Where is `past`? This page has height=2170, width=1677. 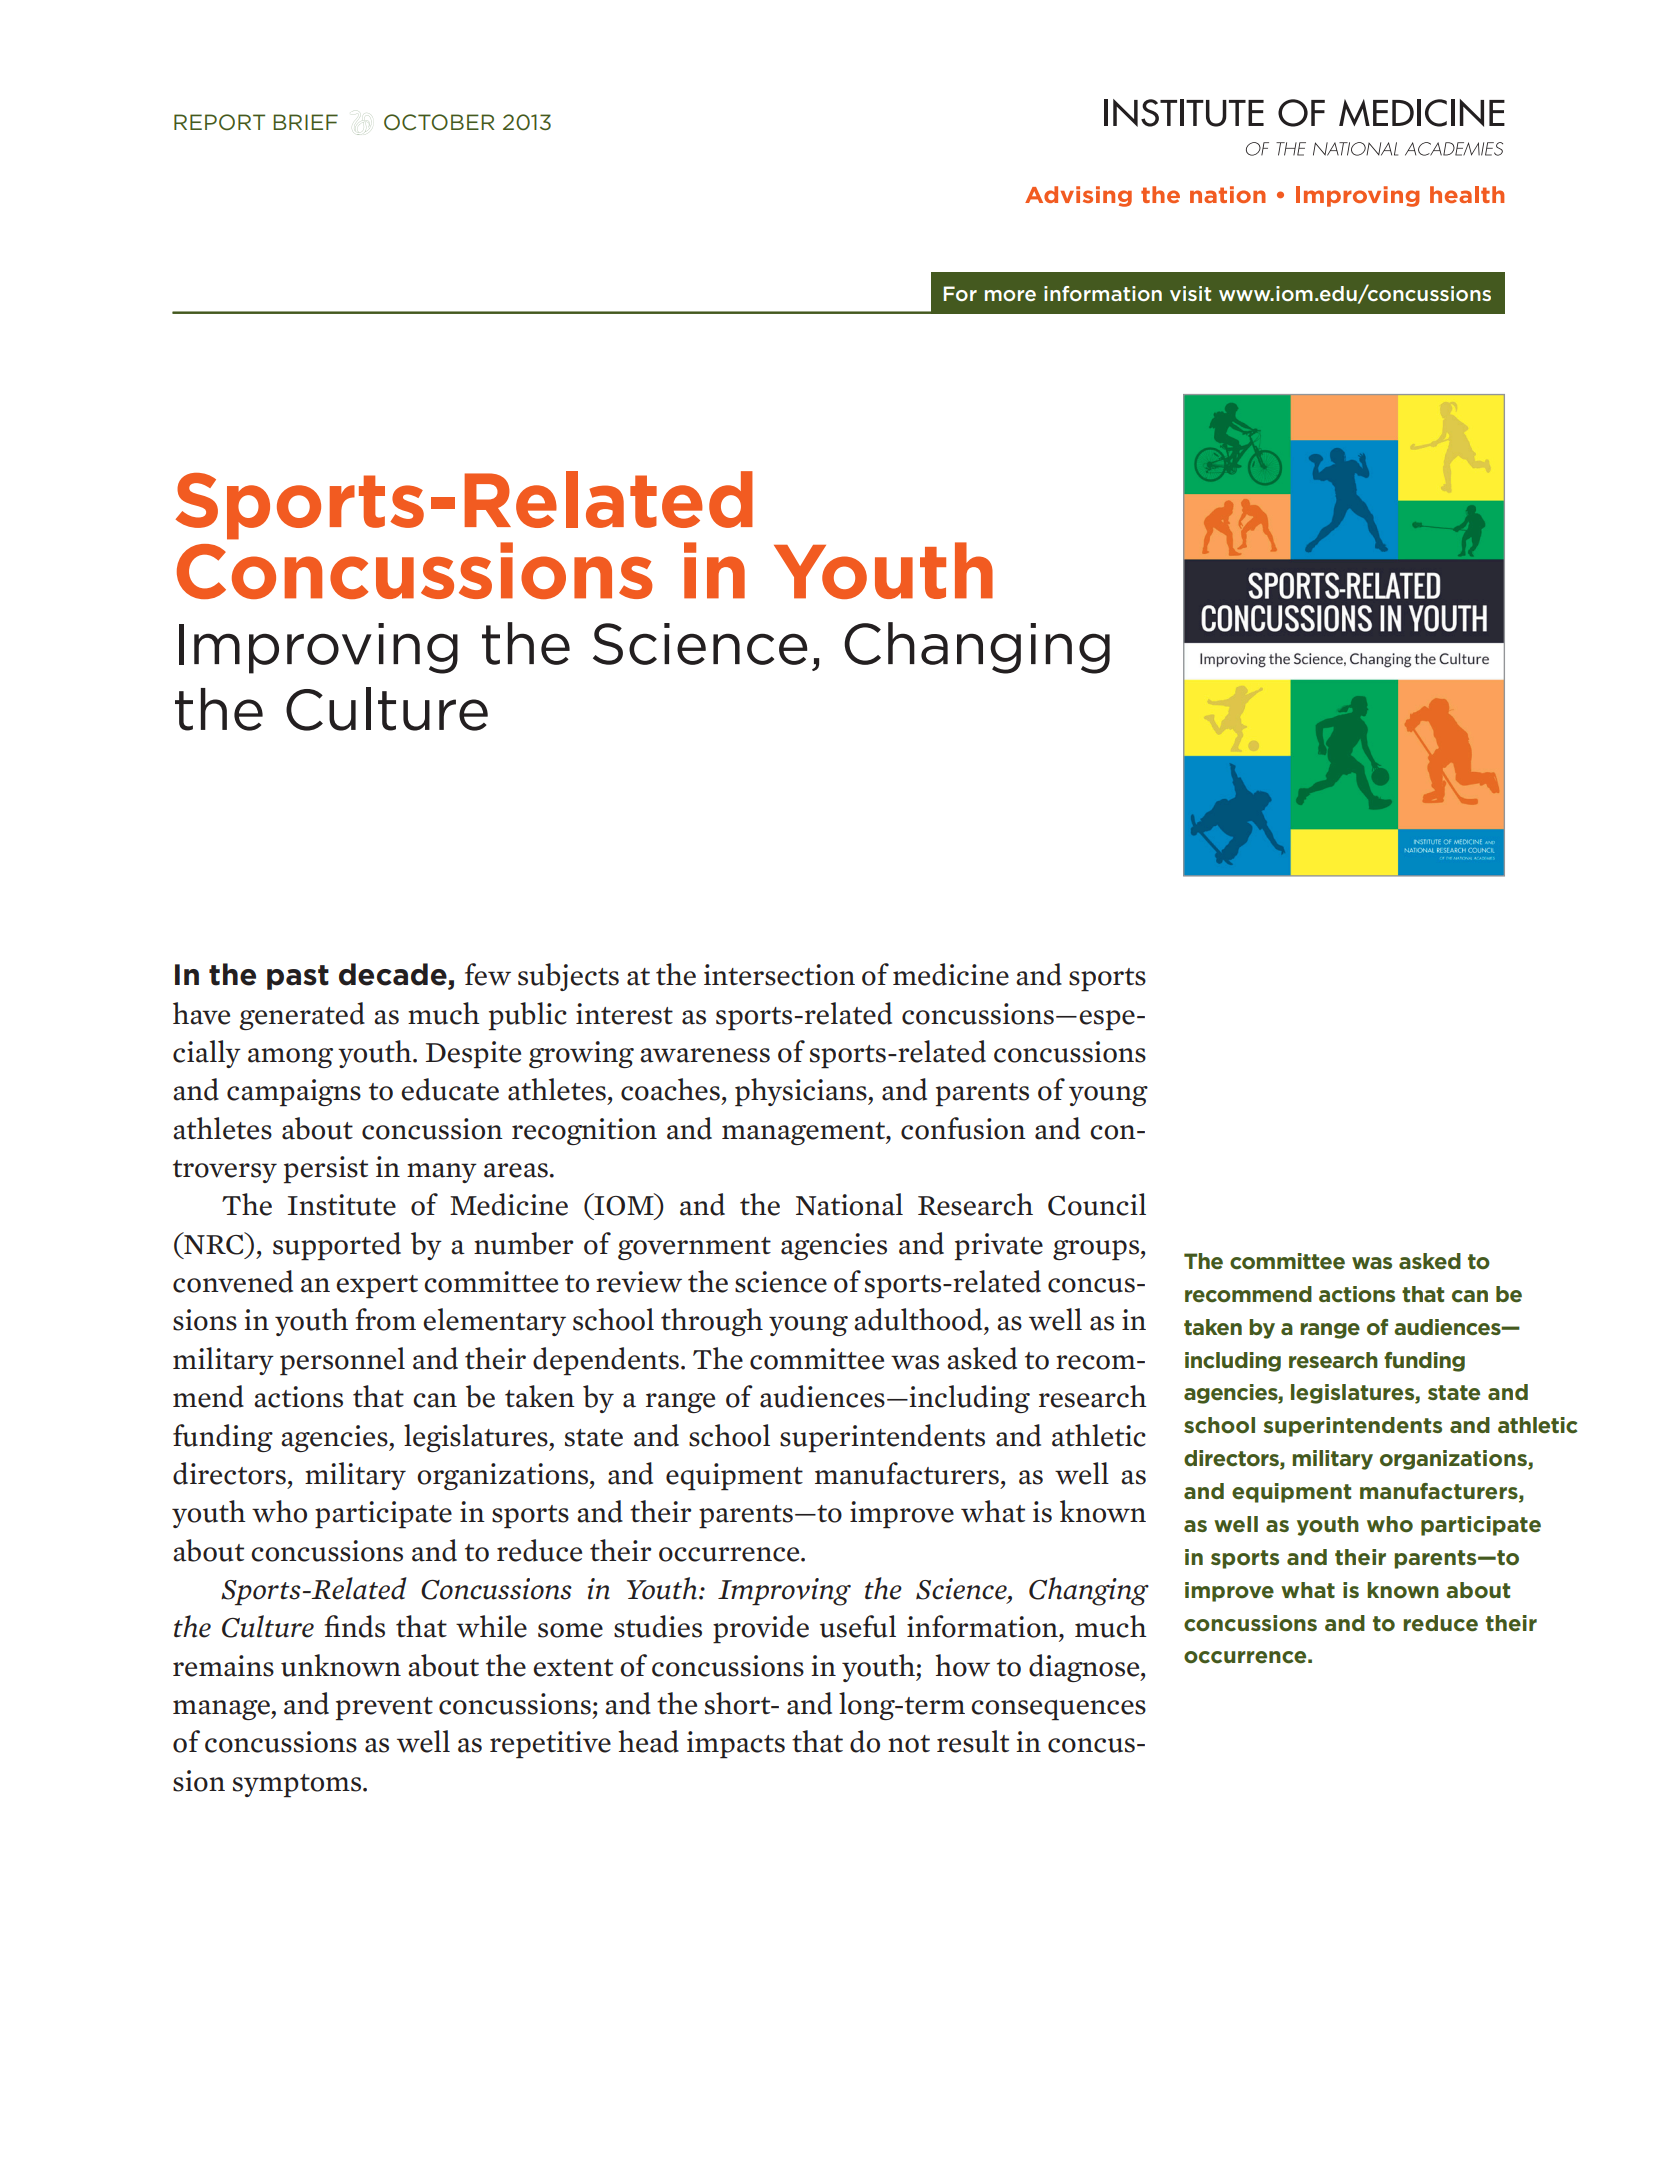 past is located at coordinates (298, 977).
